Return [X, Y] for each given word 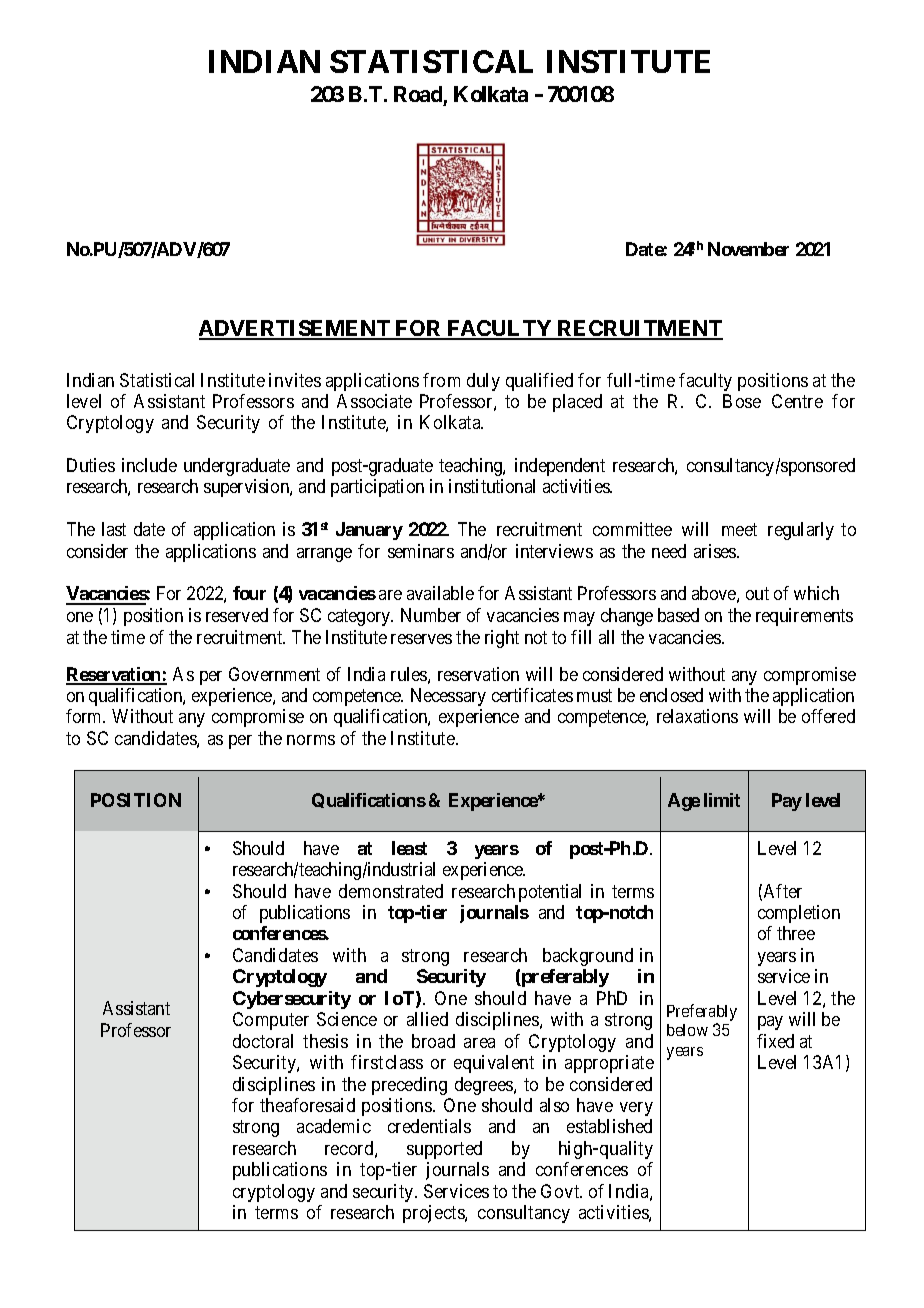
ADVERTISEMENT [295, 329]
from [441, 380]
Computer [271, 1021]
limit [722, 800]
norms [311, 740]
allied [427, 1019]
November [748, 249]
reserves [421, 639]
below [687, 1030]
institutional [492, 486]
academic [334, 1126]
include [149, 465]
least [409, 848]
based [678, 615]
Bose [742, 401]
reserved [237, 615]
